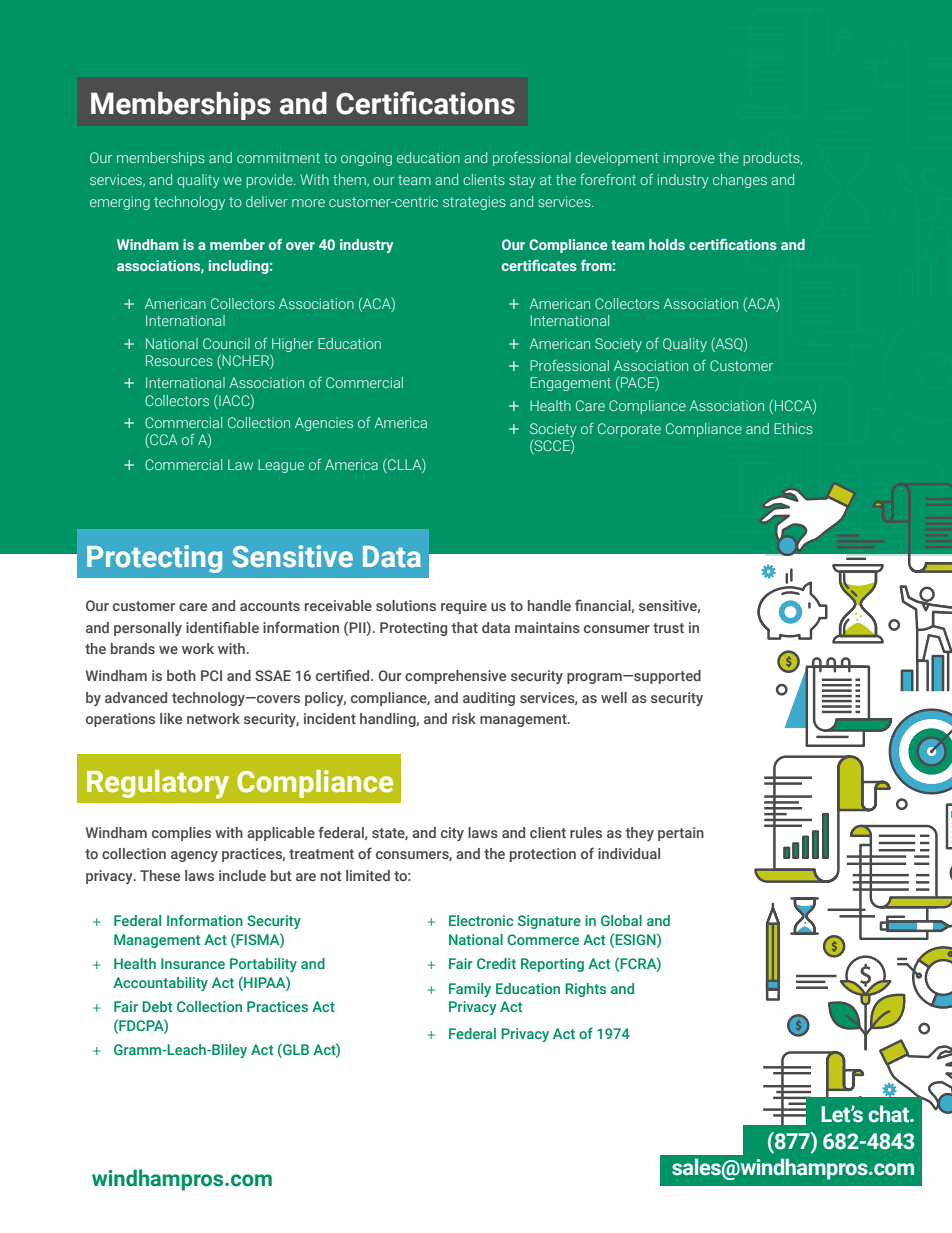 This screenshot has height=1233, width=952. I want to click on identifiable, so click(222, 627).
